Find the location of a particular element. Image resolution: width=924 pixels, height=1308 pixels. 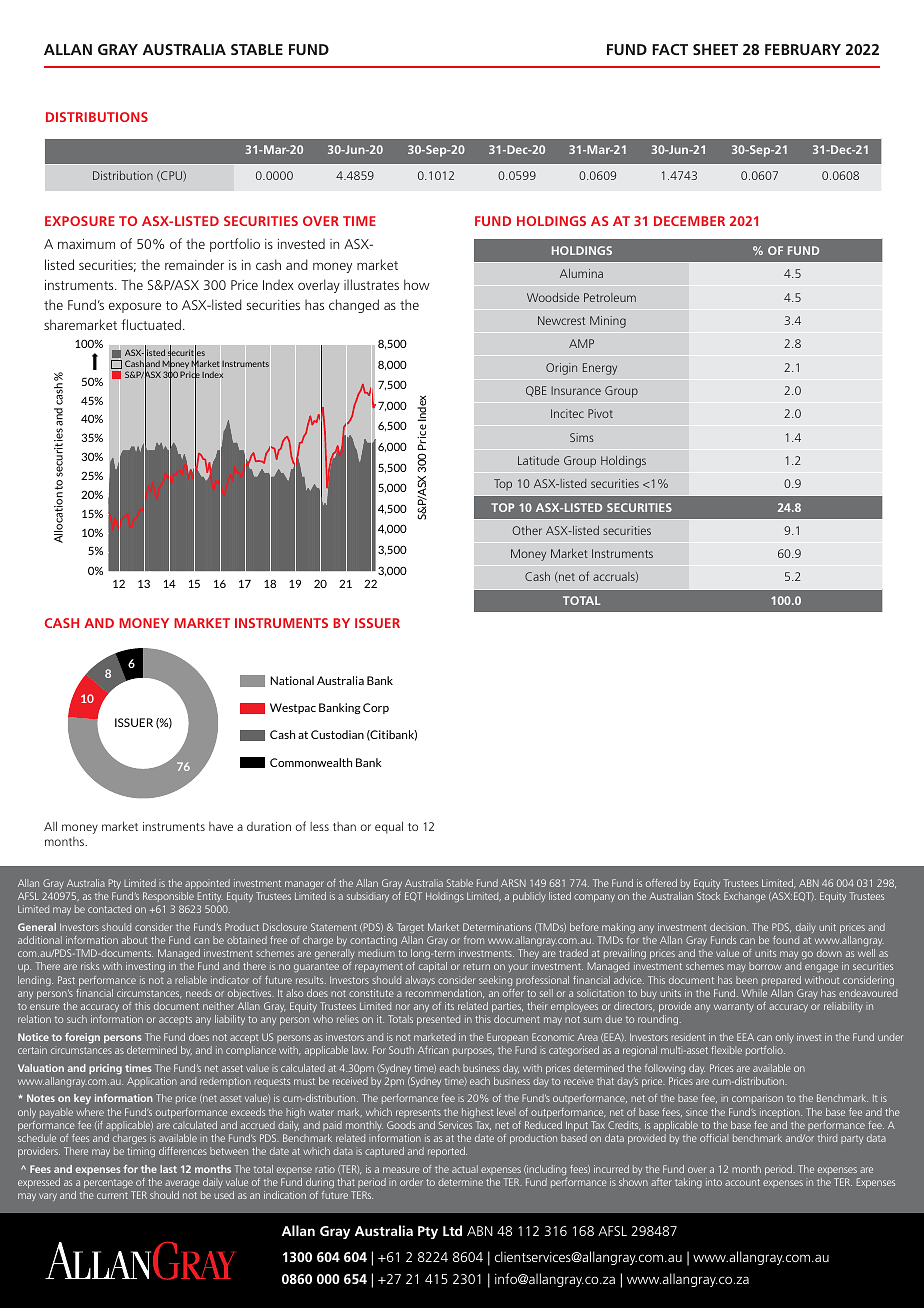

actual is located at coordinates (465, 1169).
